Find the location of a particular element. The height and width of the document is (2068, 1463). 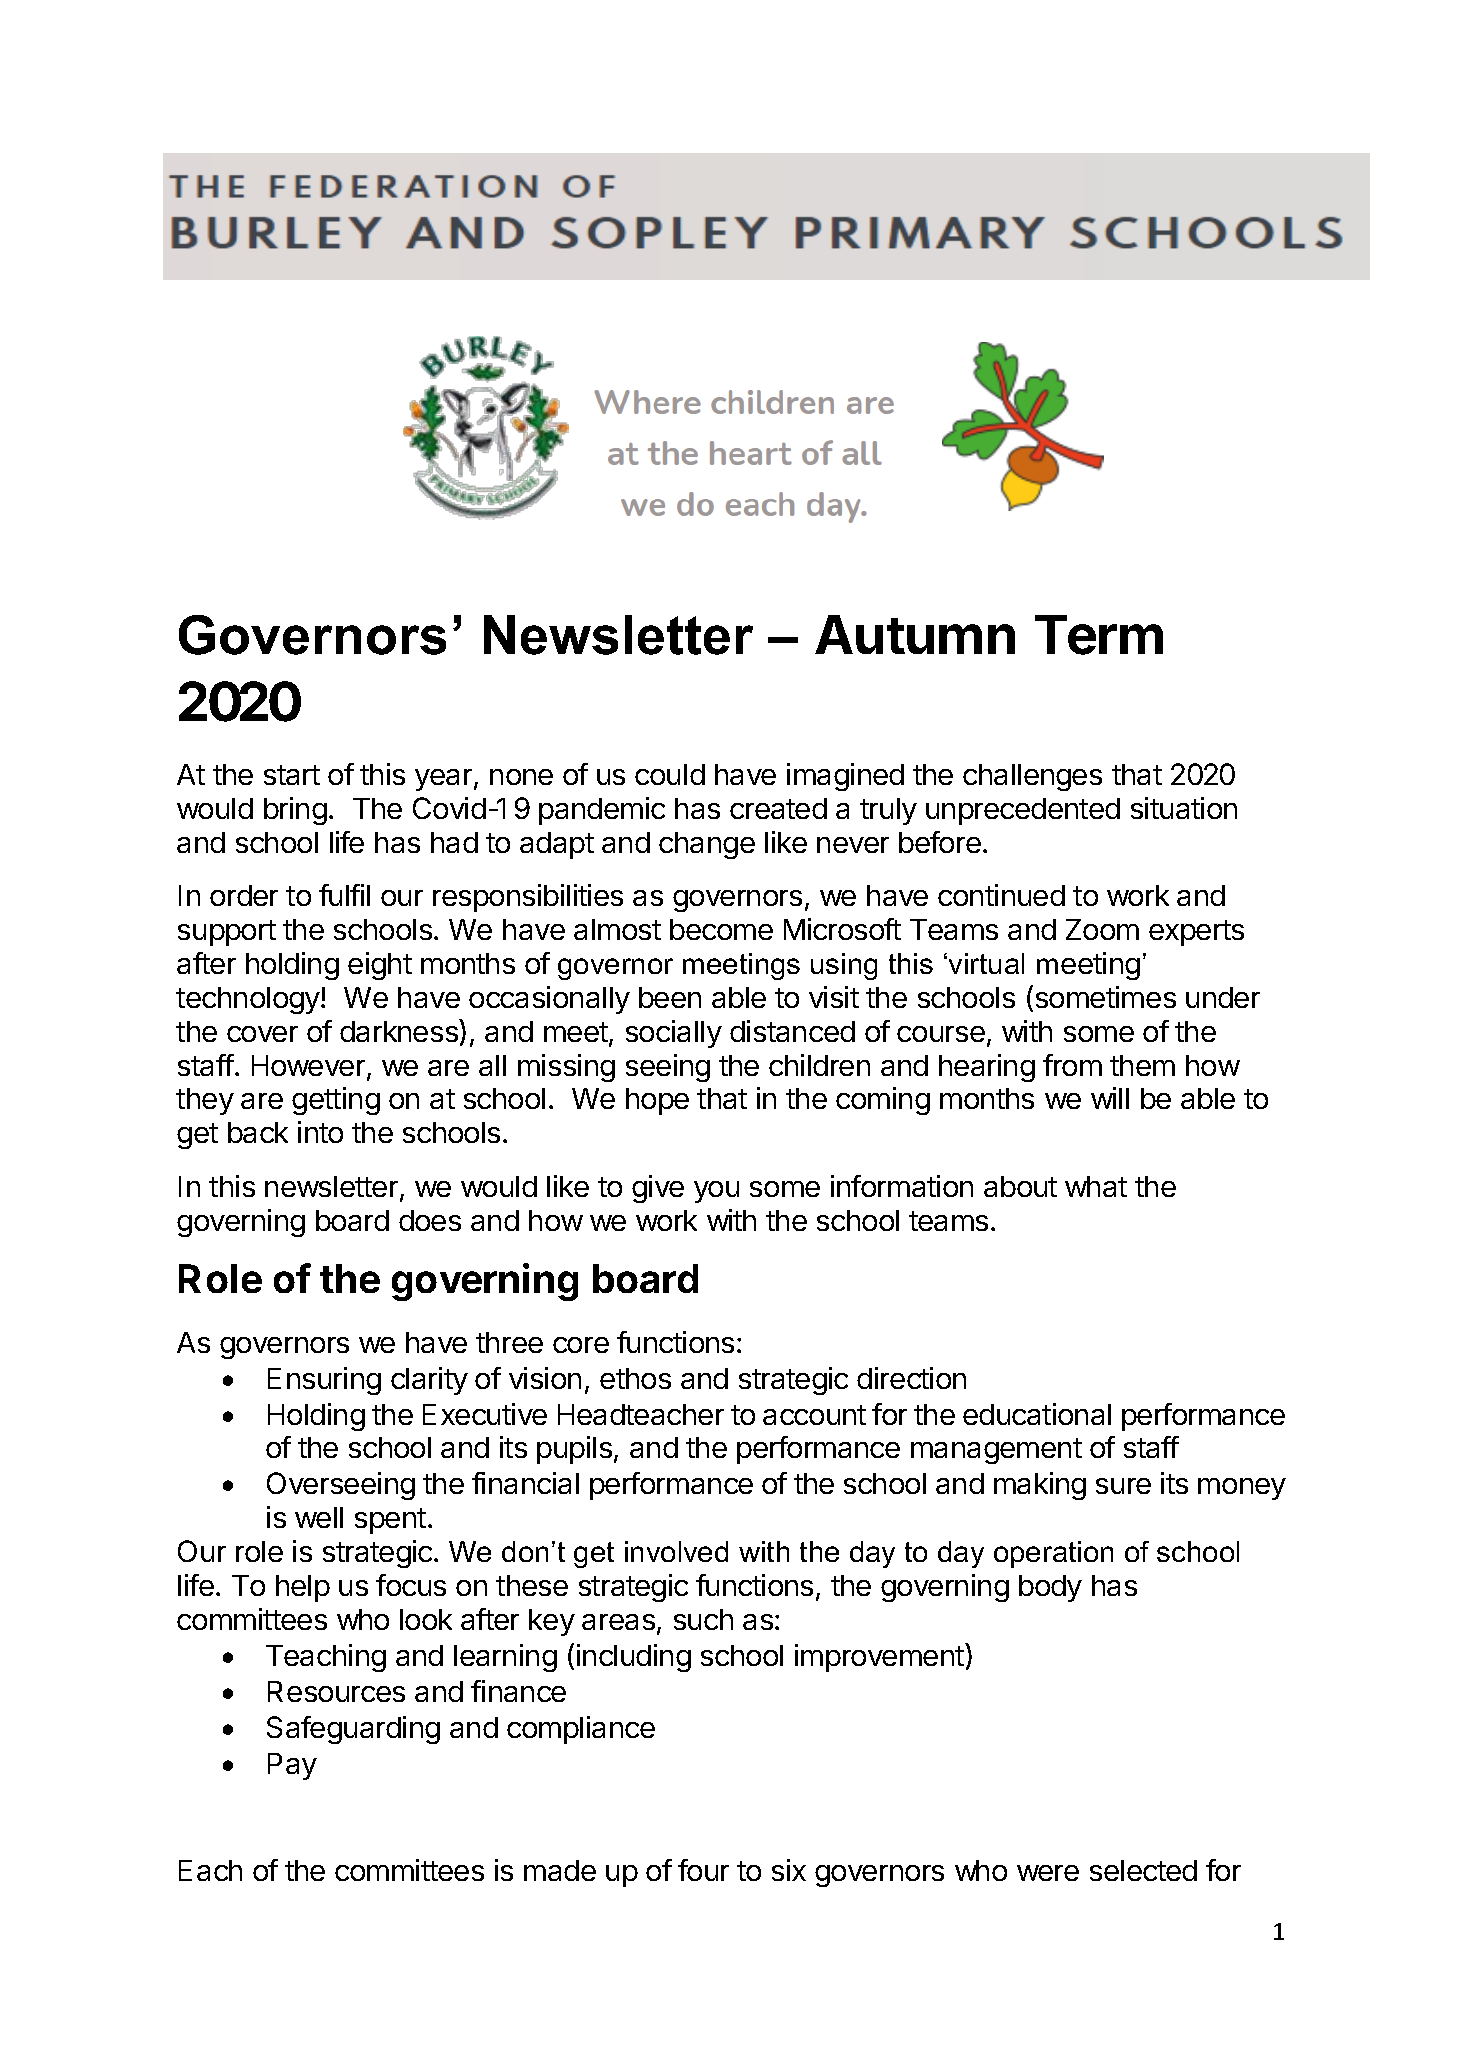

could is located at coordinates (670, 774).
